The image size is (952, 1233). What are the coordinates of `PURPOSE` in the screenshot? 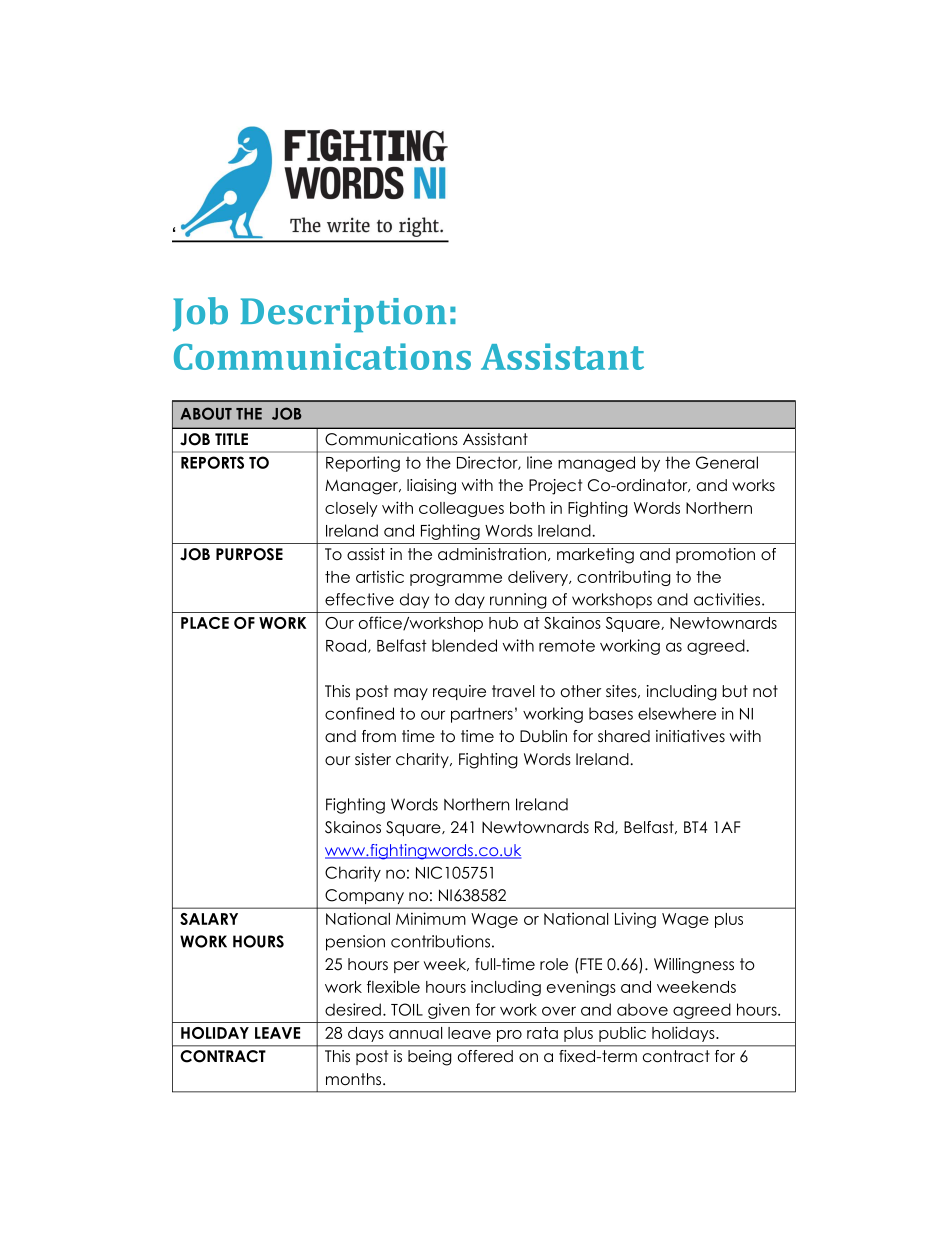 It's located at (249, 554).
